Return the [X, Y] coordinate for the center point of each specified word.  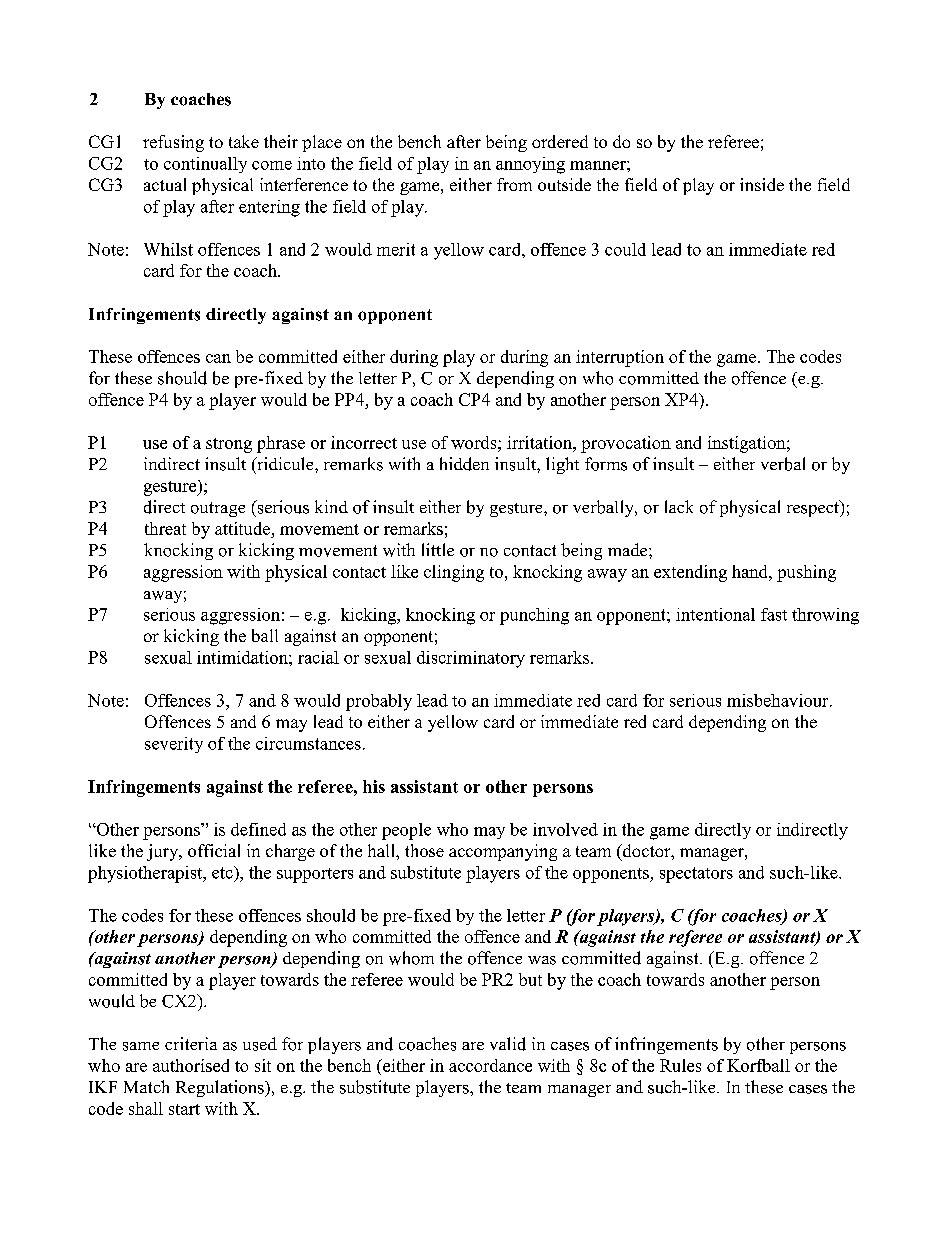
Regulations [221, 1088]
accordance [490, 1065]
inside [762, 184]
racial [318, 657]
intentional [715, 614]
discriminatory [471, 659]
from [514, 184]
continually [205, 165]
